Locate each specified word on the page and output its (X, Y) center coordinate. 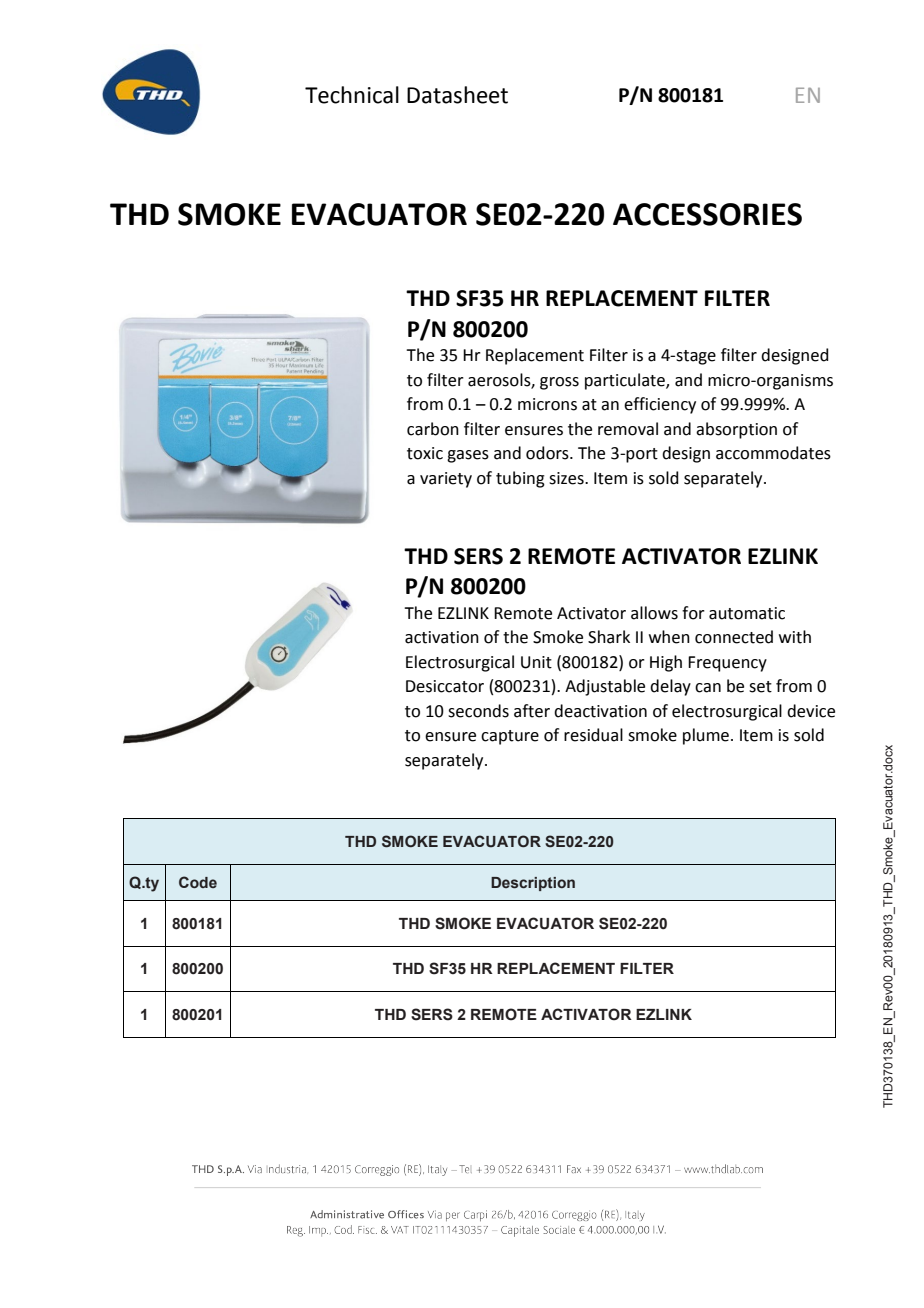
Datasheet (457, 95)
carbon (433, 429)
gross (559, 383)
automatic (747, 613)
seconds (478, 711)
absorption (736, 430)
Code (198, 882)
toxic (425, 453)
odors (548, 453)
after (532, 711)
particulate (626, 381)
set (760, 687)
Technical (352, 95)
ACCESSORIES (707, 214)
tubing (520, 479)
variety (446, 480)
